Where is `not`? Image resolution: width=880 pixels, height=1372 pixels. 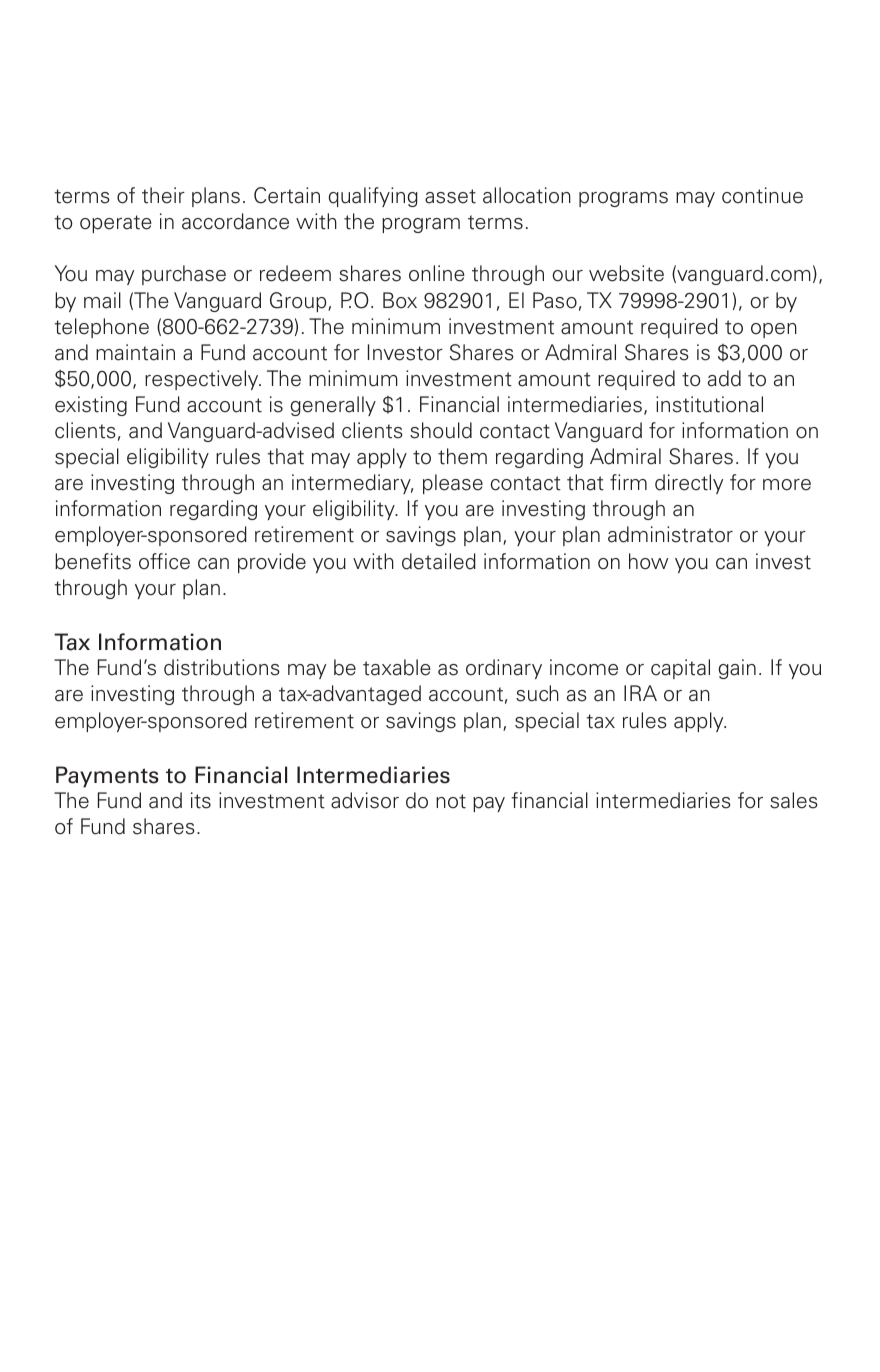
not is located at coordinates (451, 801).
